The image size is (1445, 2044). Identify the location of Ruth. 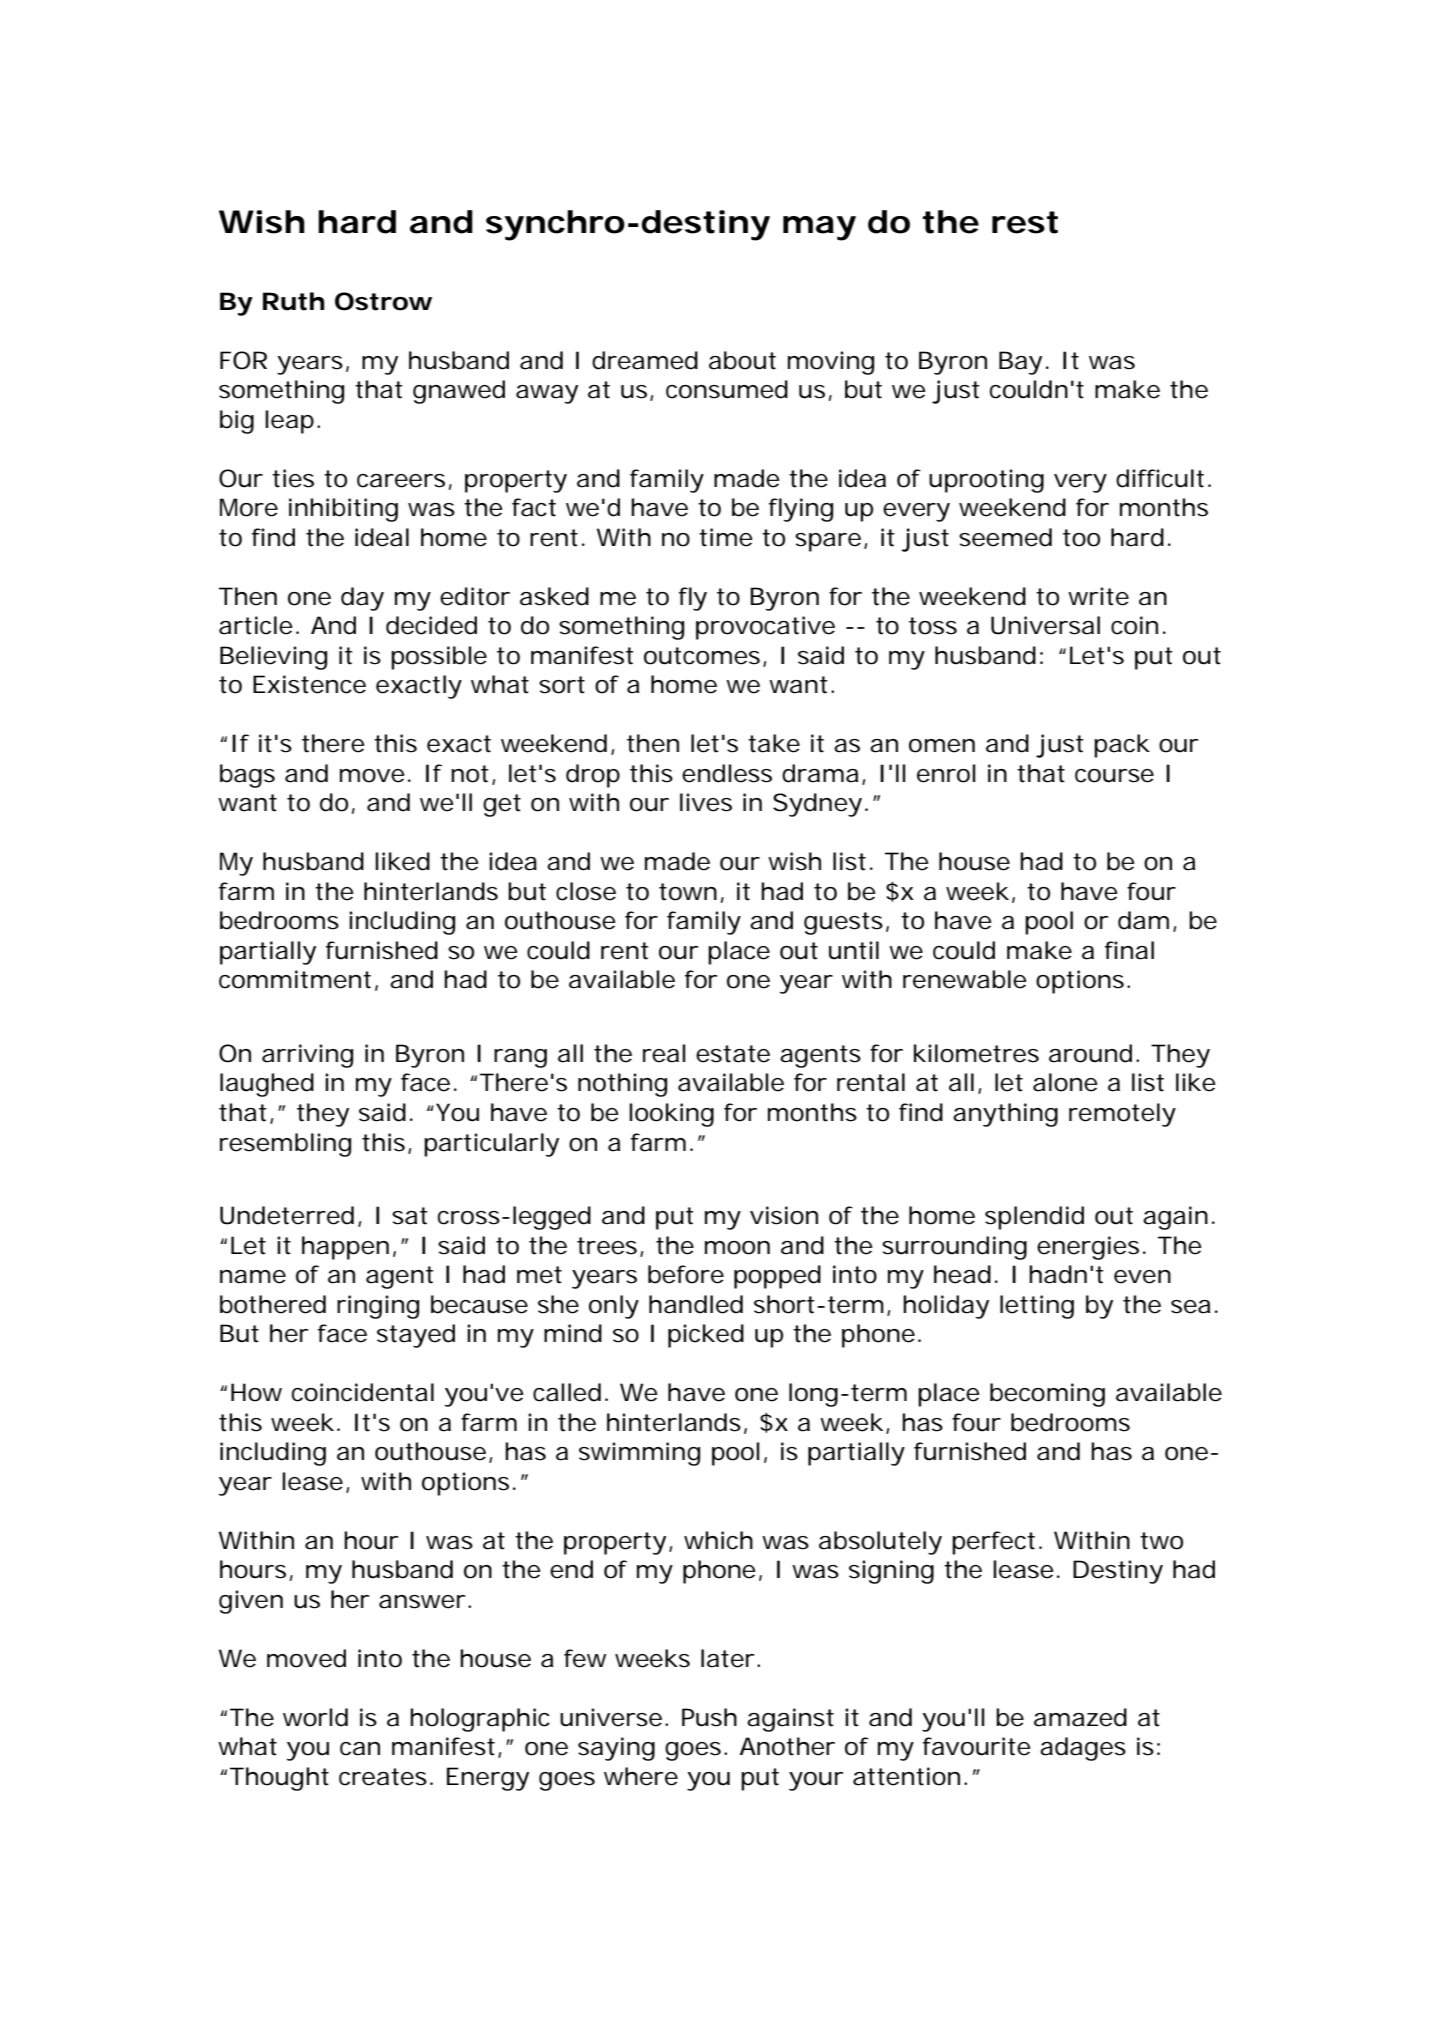
(293, 301).
